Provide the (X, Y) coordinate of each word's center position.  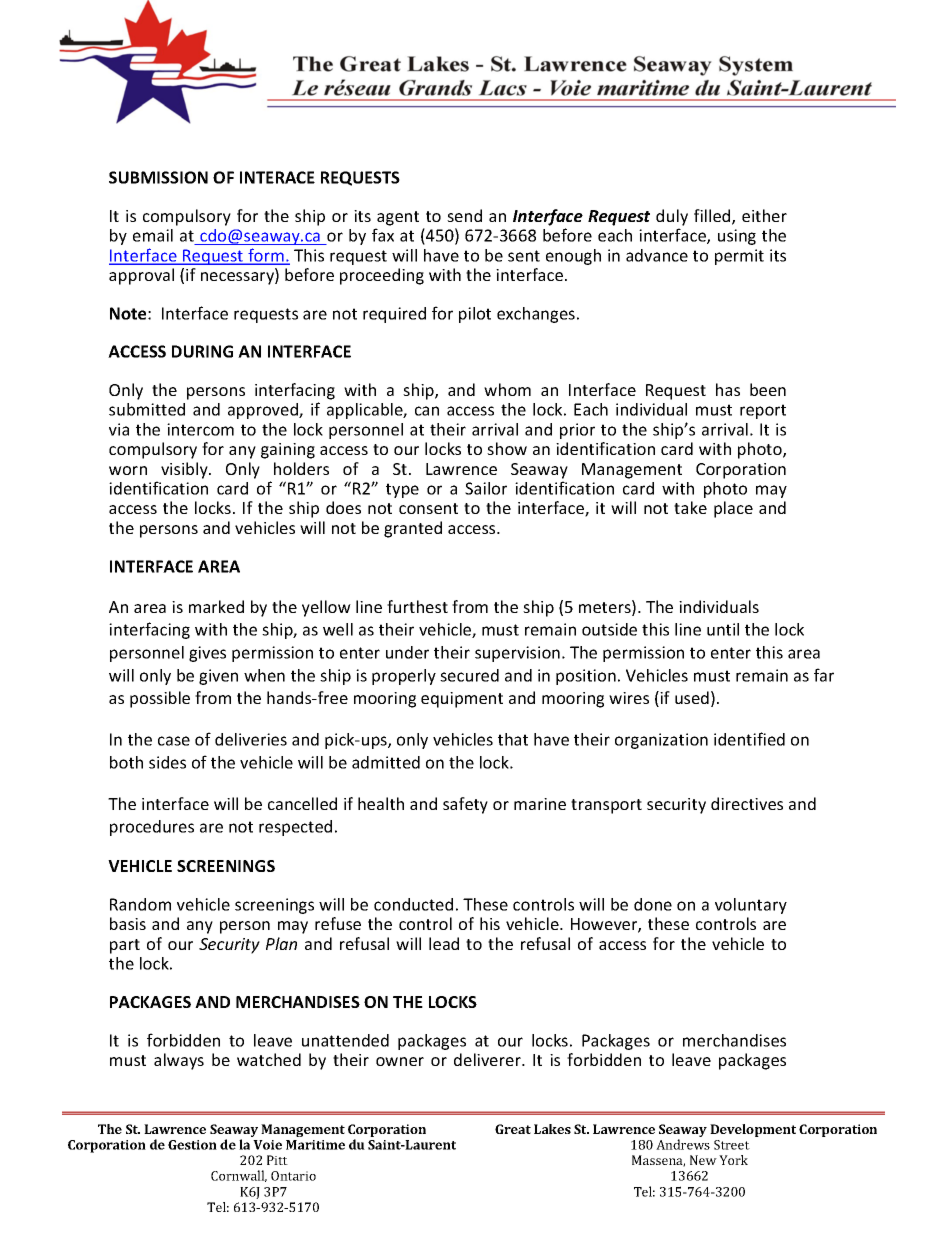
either (764, 215)
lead (444, 943)
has (728, 389)
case (174, 741)
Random (140, 904)
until (723, 629)
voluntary (751, 906)
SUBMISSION (158, 177)
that (513, 739)
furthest (417, 606)
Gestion (192, 1145)
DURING (202, 351)
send (464, 215)
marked (216, 606)
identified (749, 739)
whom (507, 389)
